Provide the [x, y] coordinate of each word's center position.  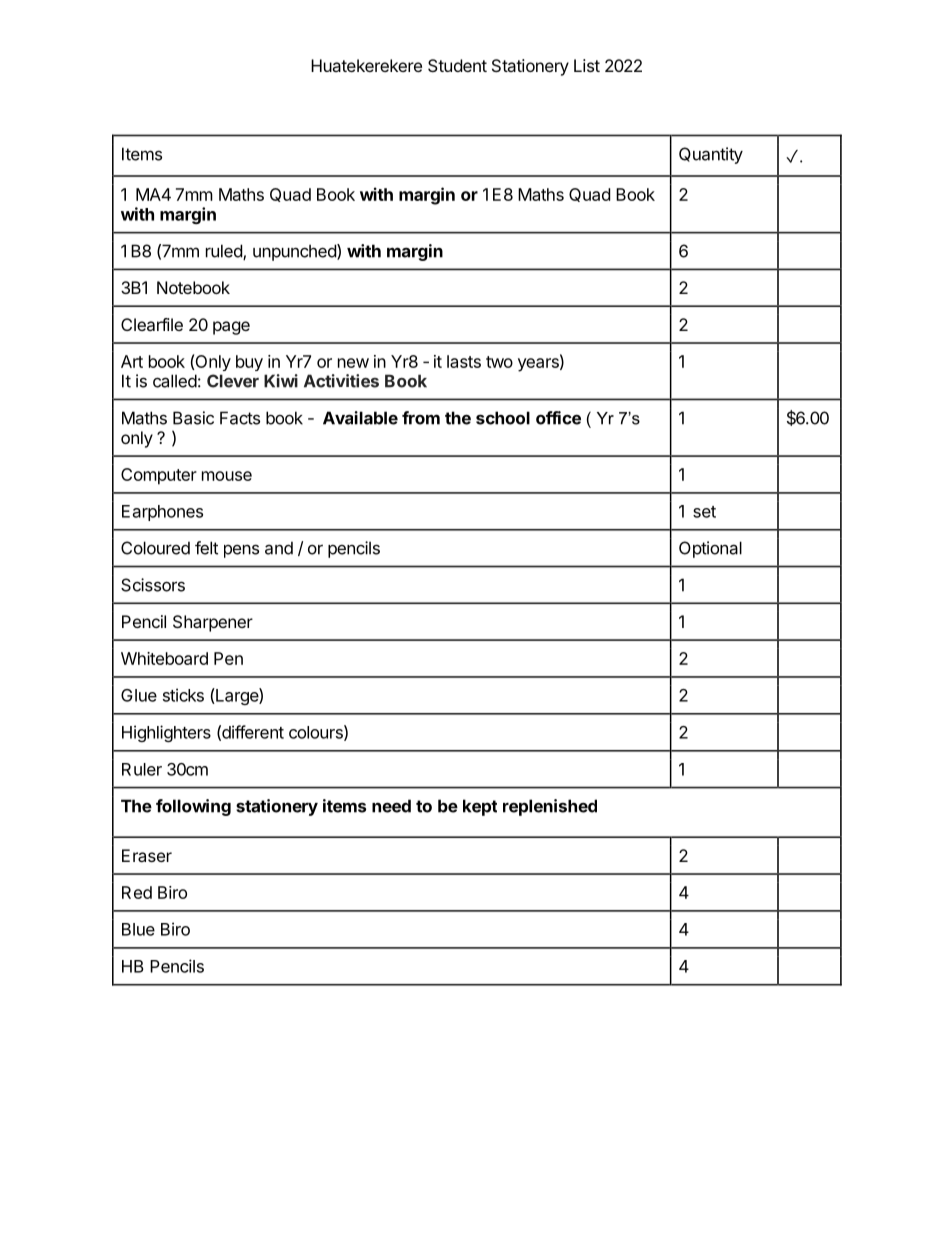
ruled [225, 252]
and [279, 548]
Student [457, 65]
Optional [710, 549]
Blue [138, 929]
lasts [464, 361]
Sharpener [213, 623]
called [175, 381]
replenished [550, 807]
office [558, 418]
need [391, 806]
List [587, 65]
